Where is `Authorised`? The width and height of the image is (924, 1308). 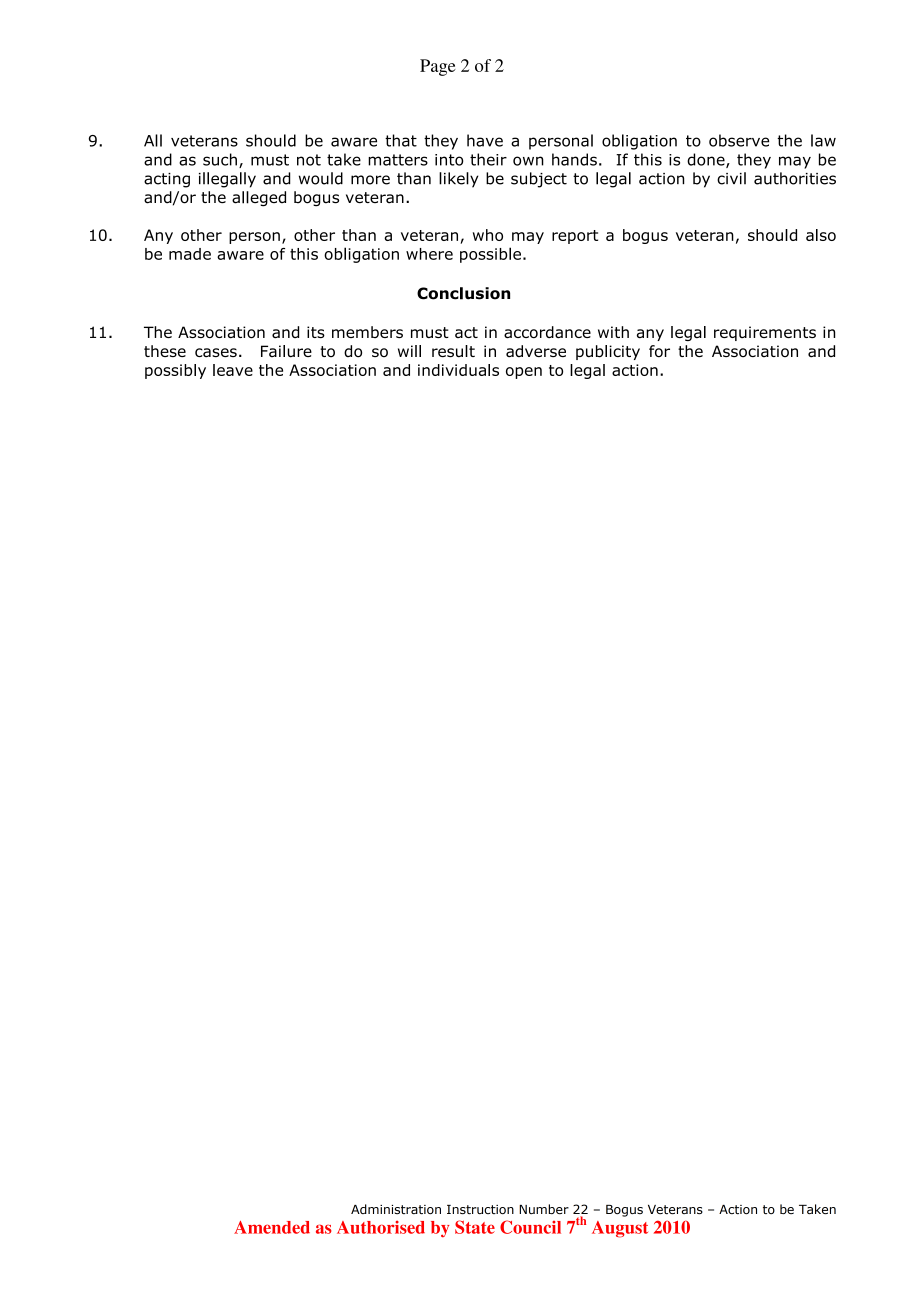 Authorised is located at coordinates (381, 1227).
